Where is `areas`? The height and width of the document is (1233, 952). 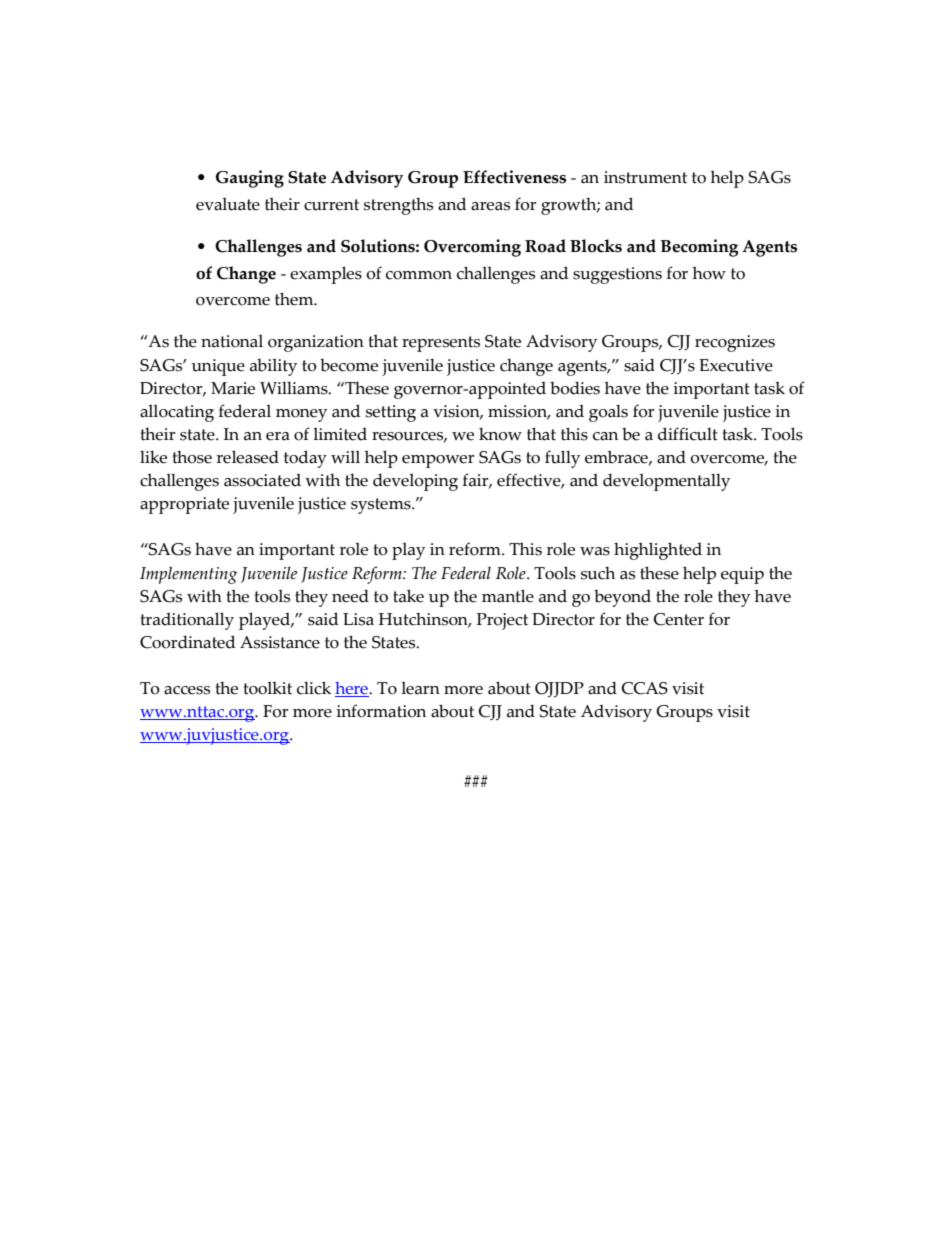 areas is located at coordinates (490, 206).
